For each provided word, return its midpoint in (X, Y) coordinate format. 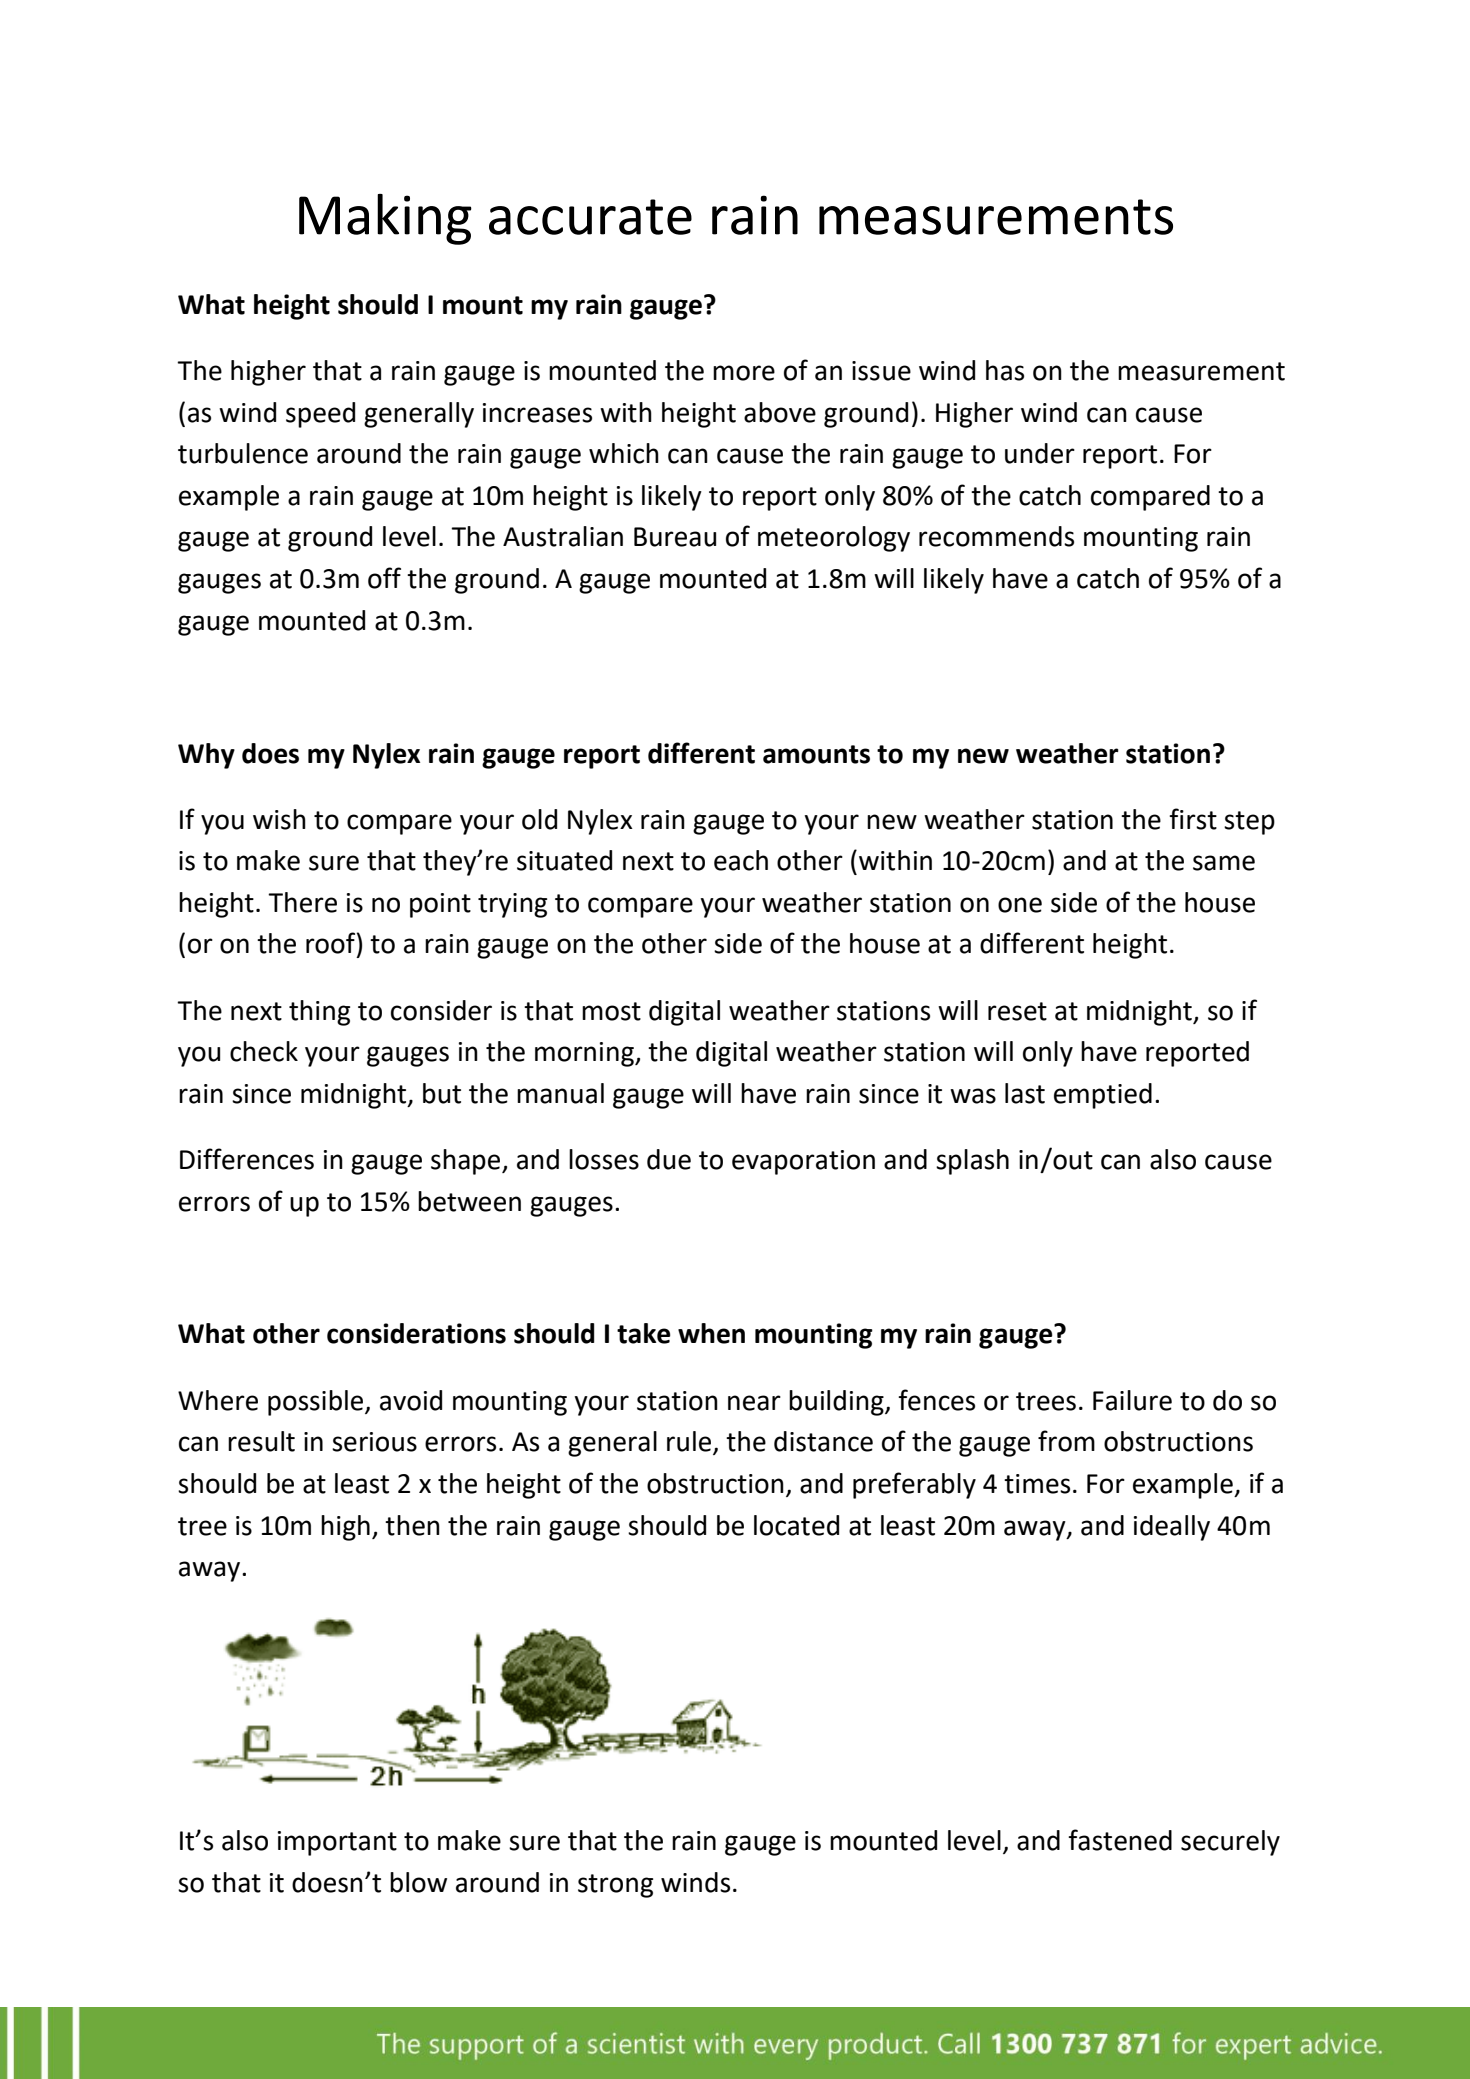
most (611, 1011)
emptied (1103, 1096)
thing (319, 1013)
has (1005, 370)
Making (385, 219)
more (744, 373)
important (337, 1843)
